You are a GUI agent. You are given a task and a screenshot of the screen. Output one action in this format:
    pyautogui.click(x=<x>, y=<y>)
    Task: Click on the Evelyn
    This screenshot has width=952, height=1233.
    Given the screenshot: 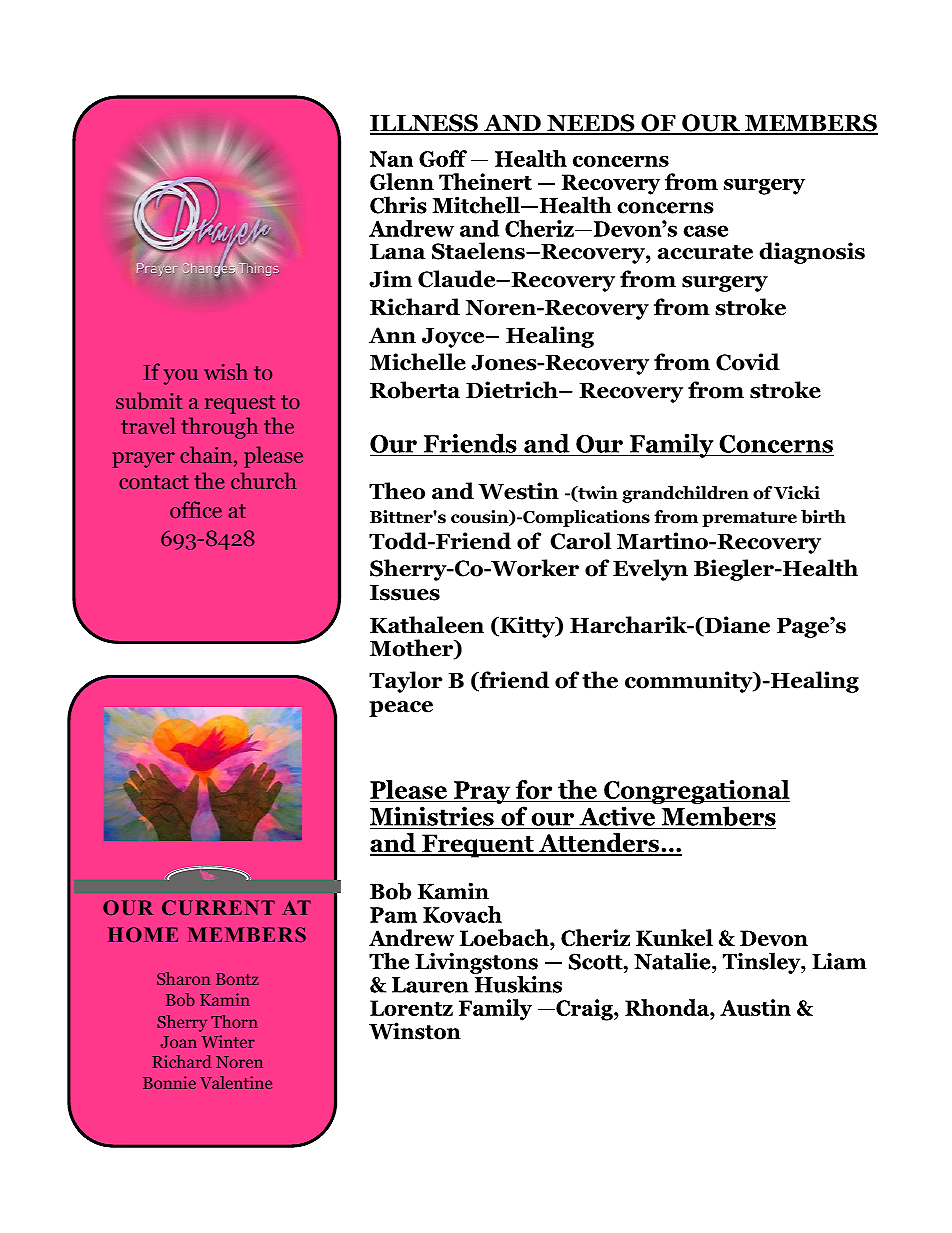 What is the action you would take?
    pyautogui.click(x=650, y=570)
